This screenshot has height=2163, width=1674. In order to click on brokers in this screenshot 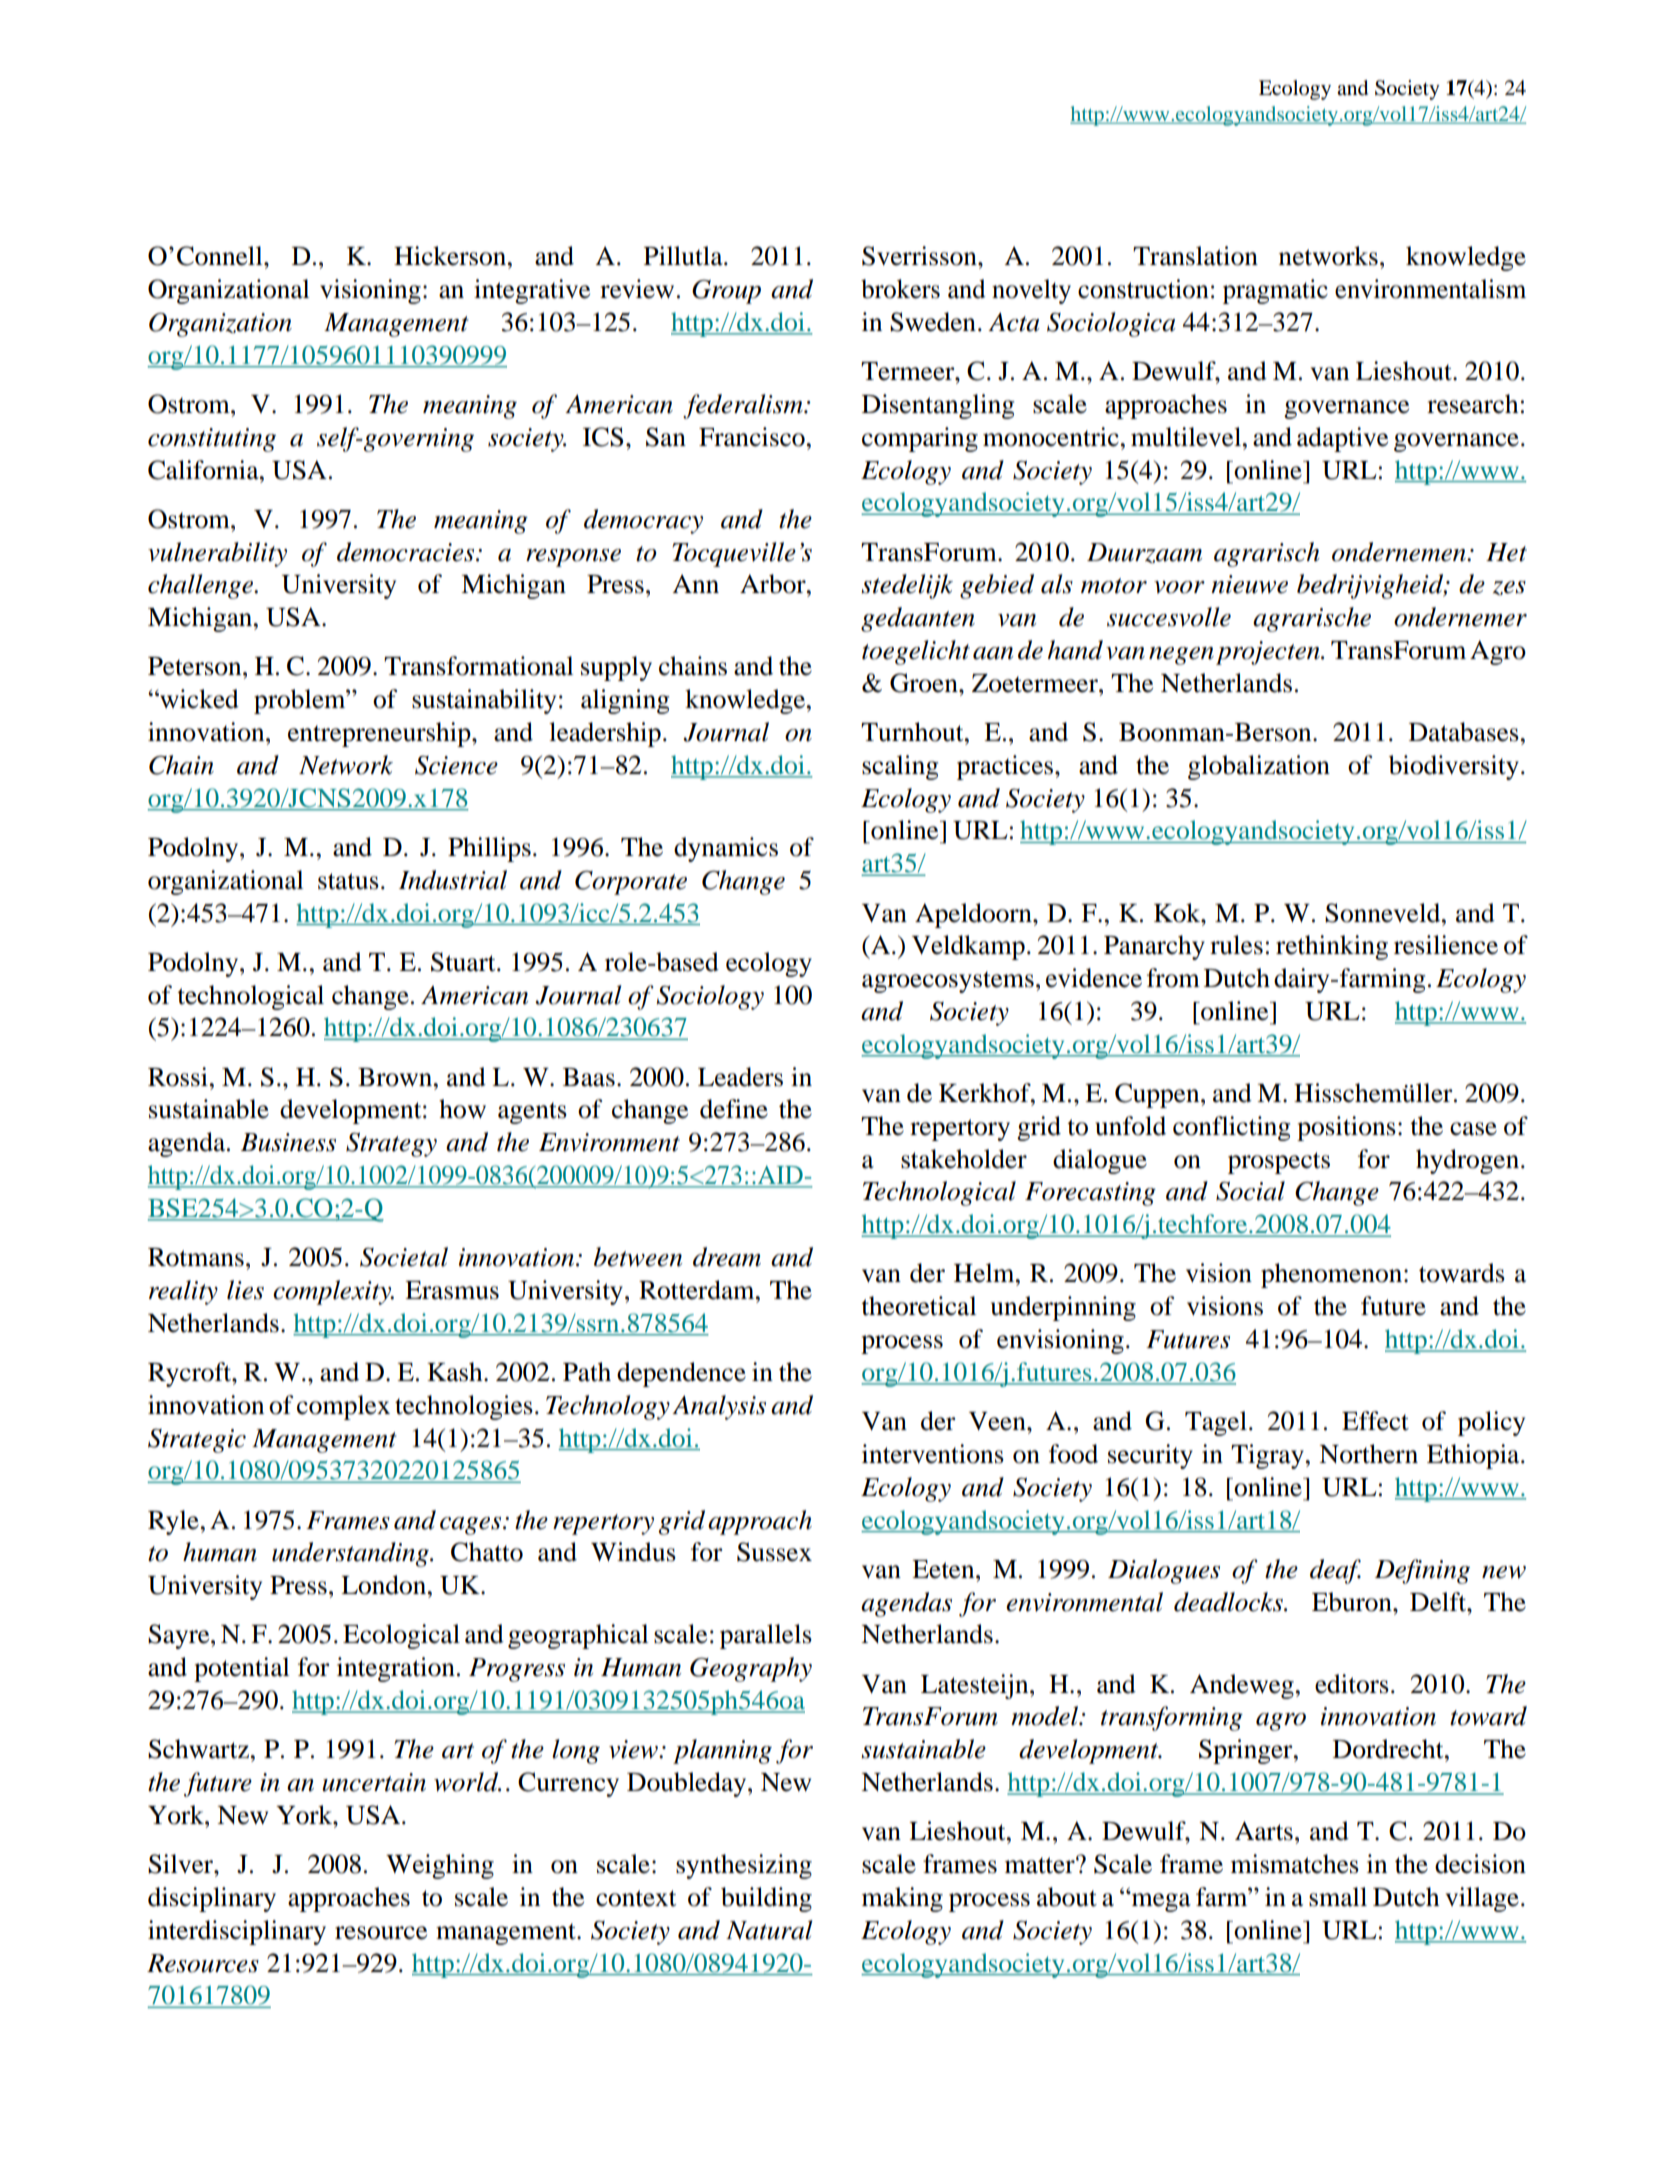, I will do `click(900, 289)`.
